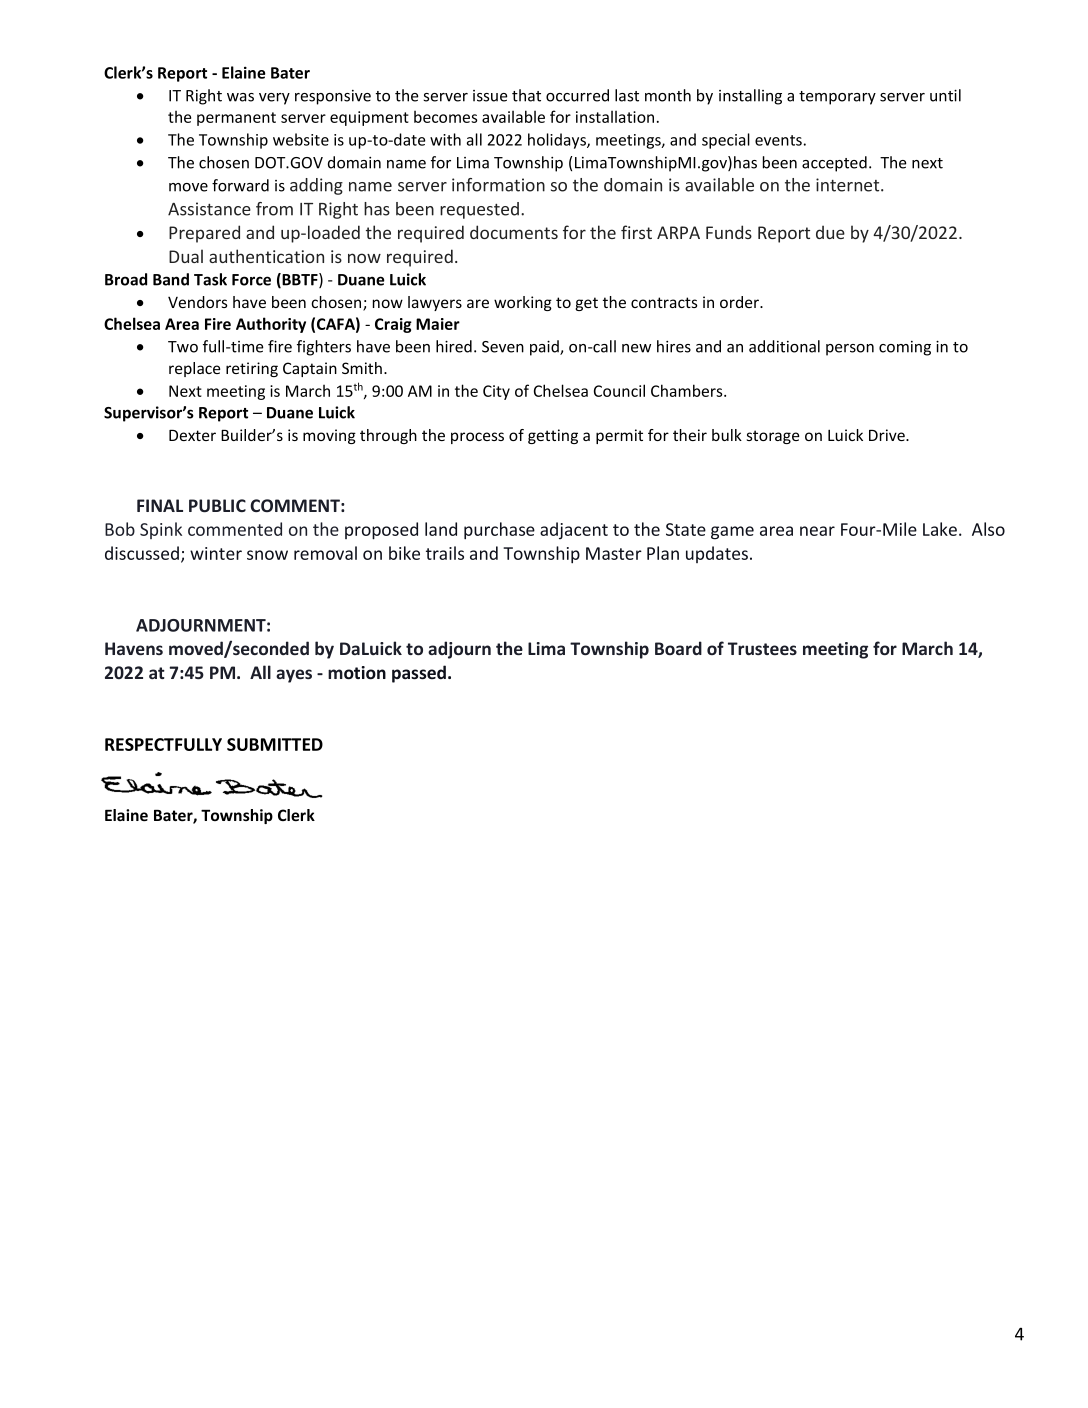 Image resolution: width=1088 pixels, height=1408 pixels. Describe the element at coordinates (216, 553) in the screenshot. I see `winter` at that location.
